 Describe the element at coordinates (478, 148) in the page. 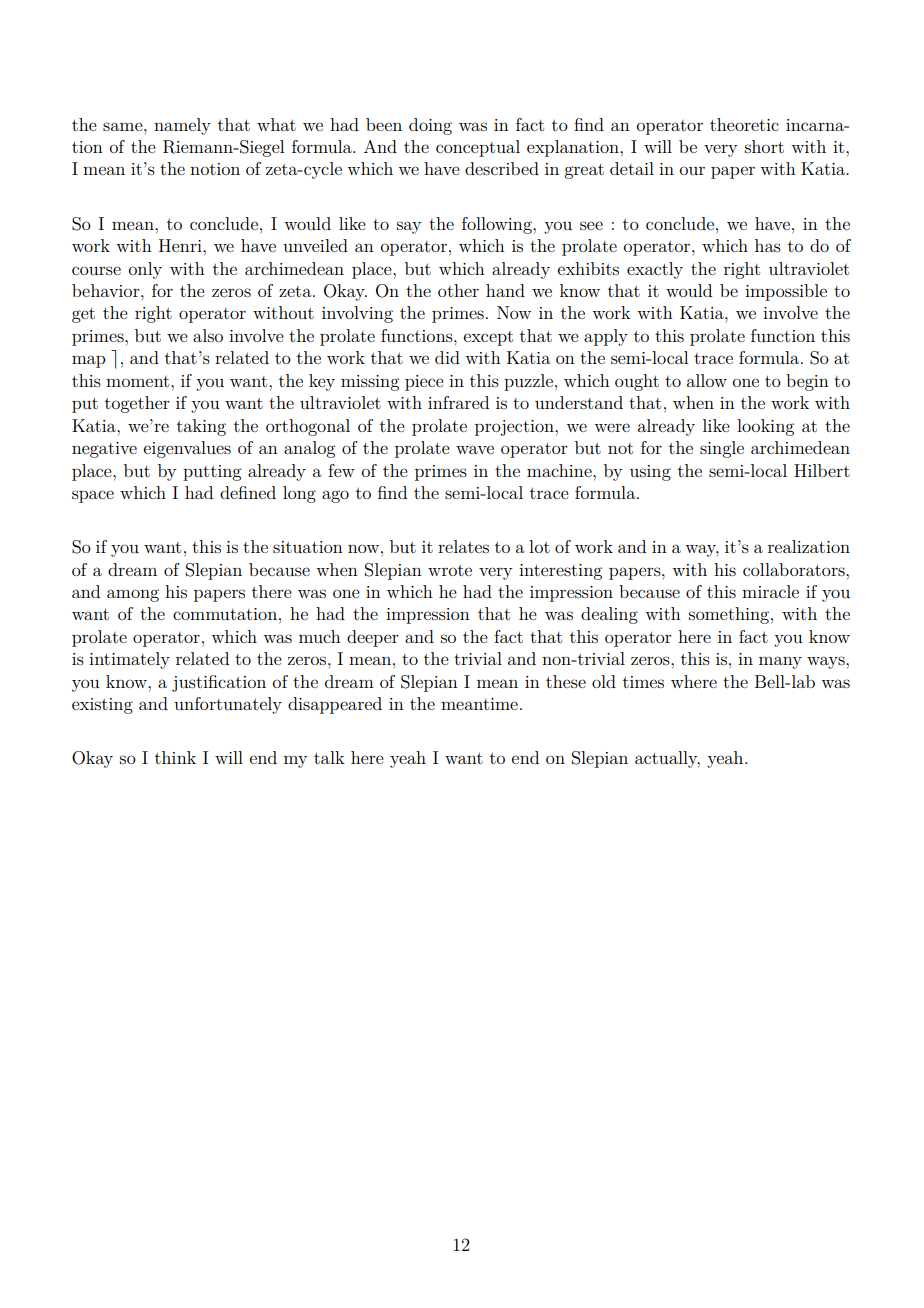

I see `conceptual` at that location.
